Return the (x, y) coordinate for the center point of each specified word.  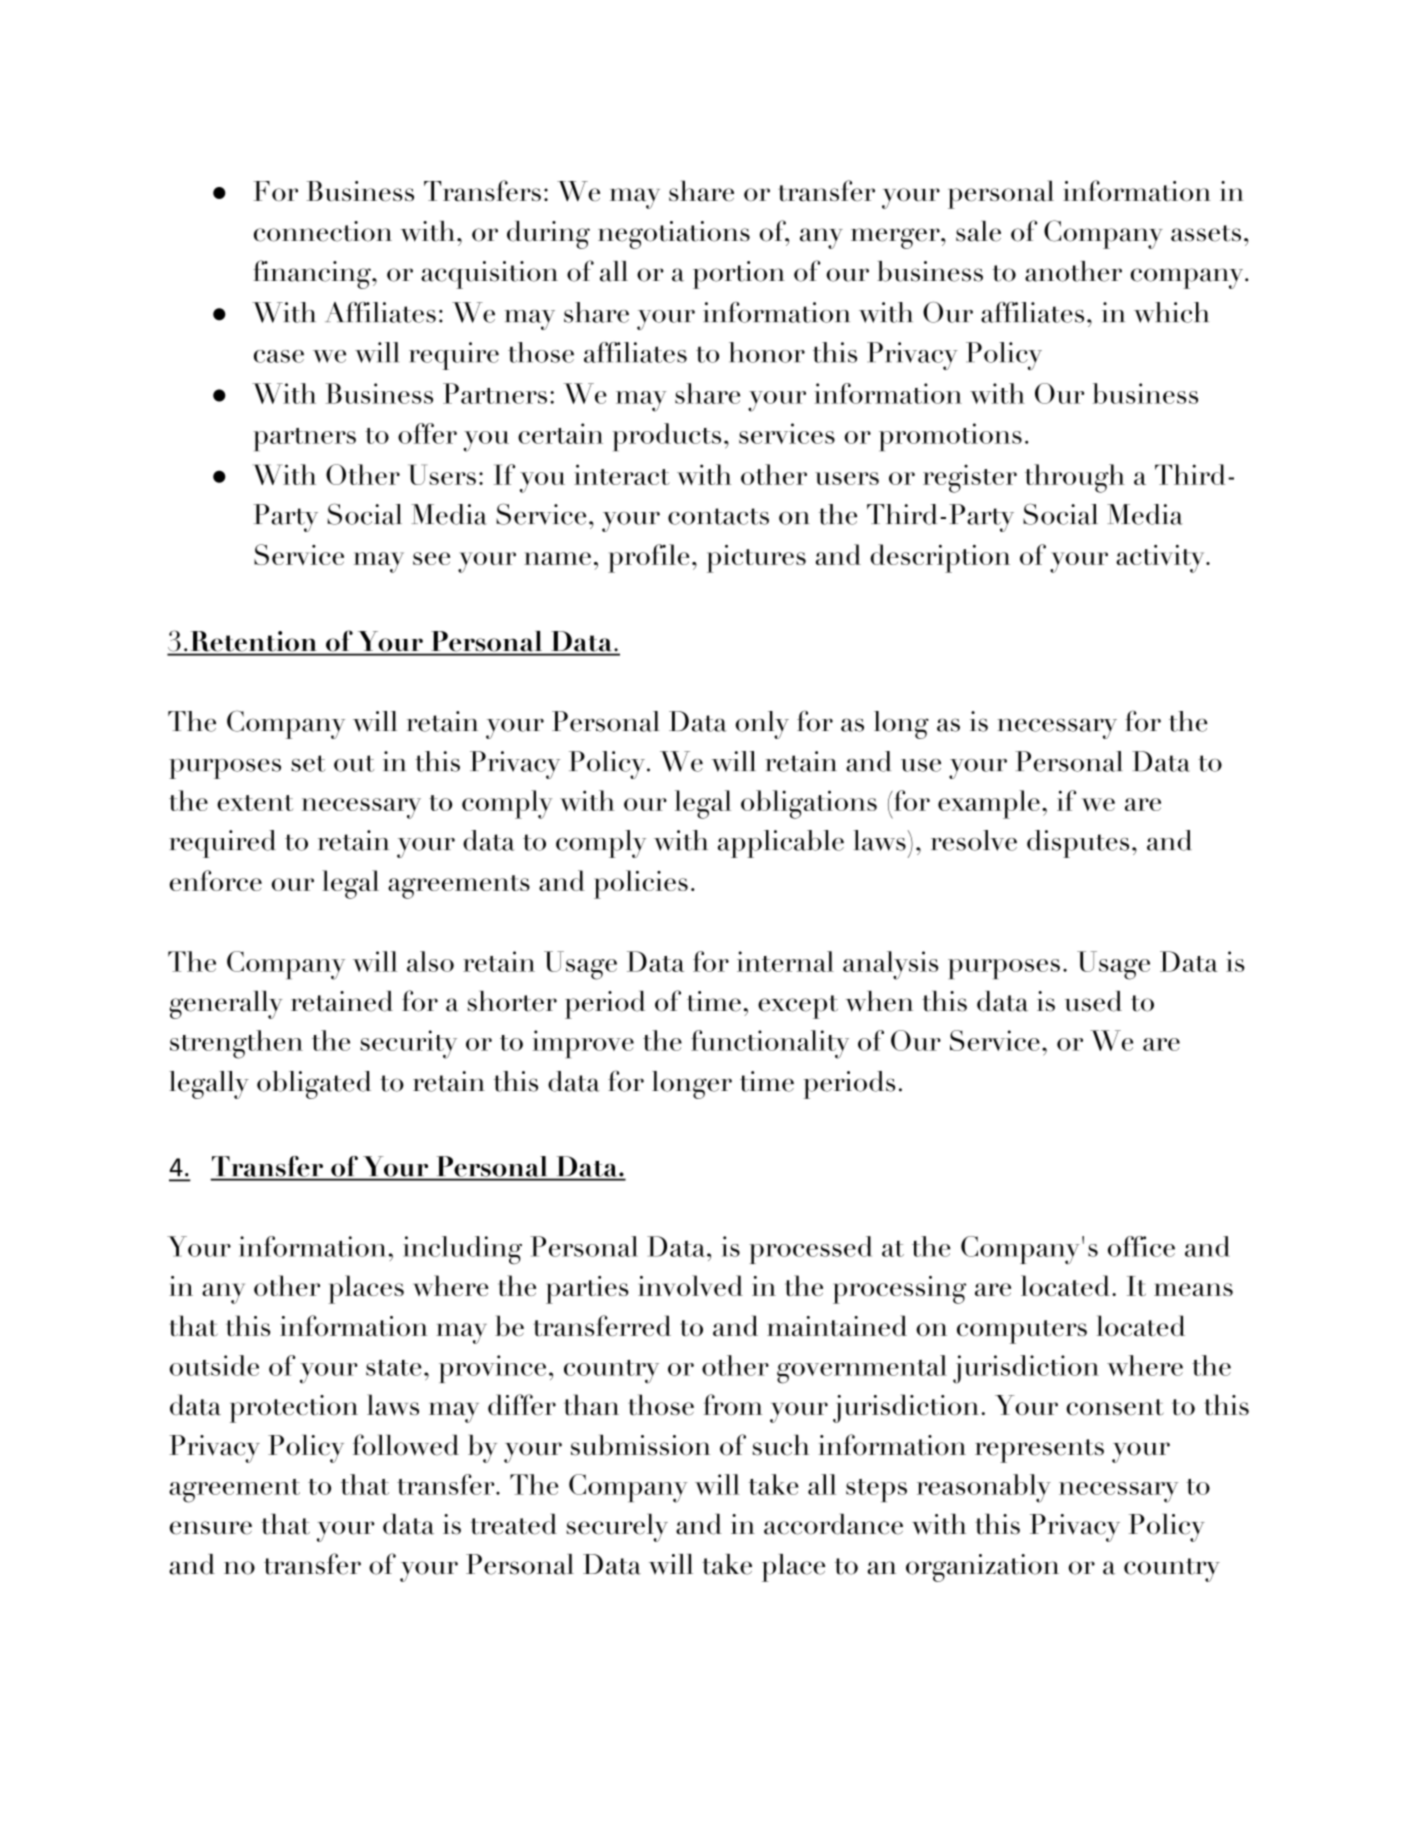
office (1141, 1246)
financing (313, 274)
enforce (216, 880)
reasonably (984, 1488)
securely (617, 1528)
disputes (1078, 844)
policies (641, 884)
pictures (756, 559)
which (1171, 312)
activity (1161, 559)
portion (739, 275)
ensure (211, 1528)
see (431, 558)
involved (690, 1285)
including (462, 1250)
